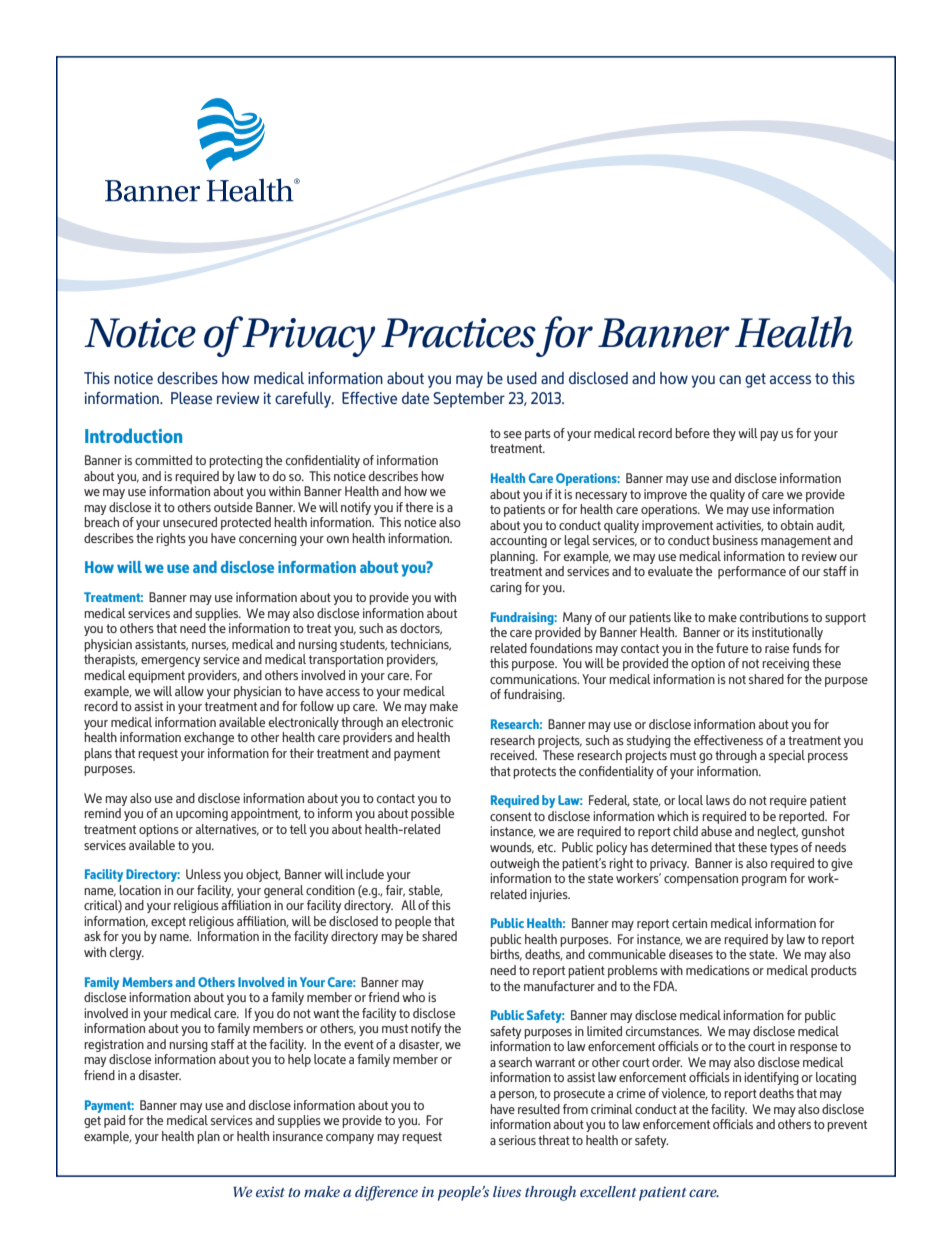 This screenshot has height=1233, width=952. Describe the element at coordinates (140, 890) in the screenshot. I see `location` at that location.
